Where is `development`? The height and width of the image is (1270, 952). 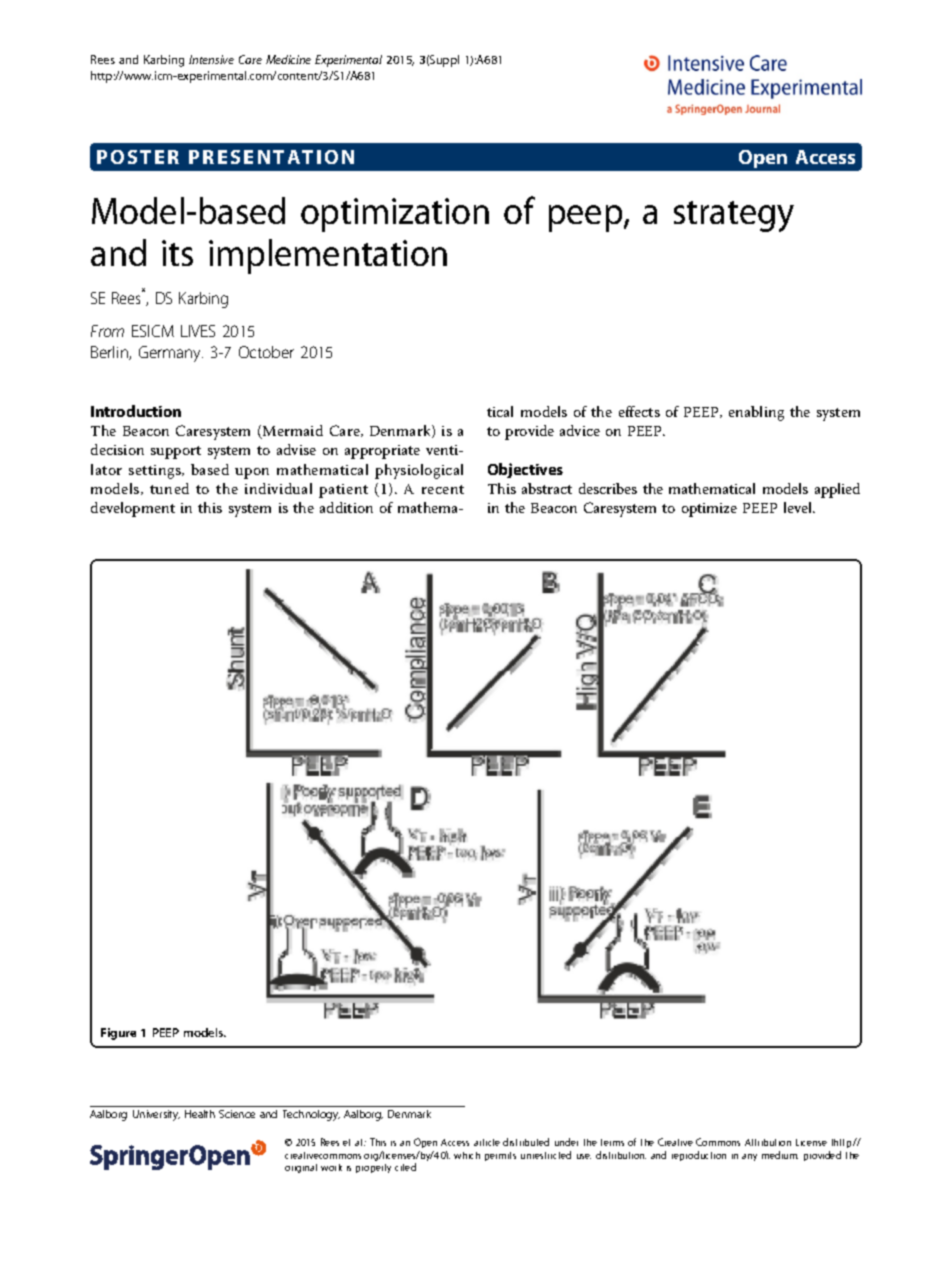 development is located at coordinates (133, 509).
